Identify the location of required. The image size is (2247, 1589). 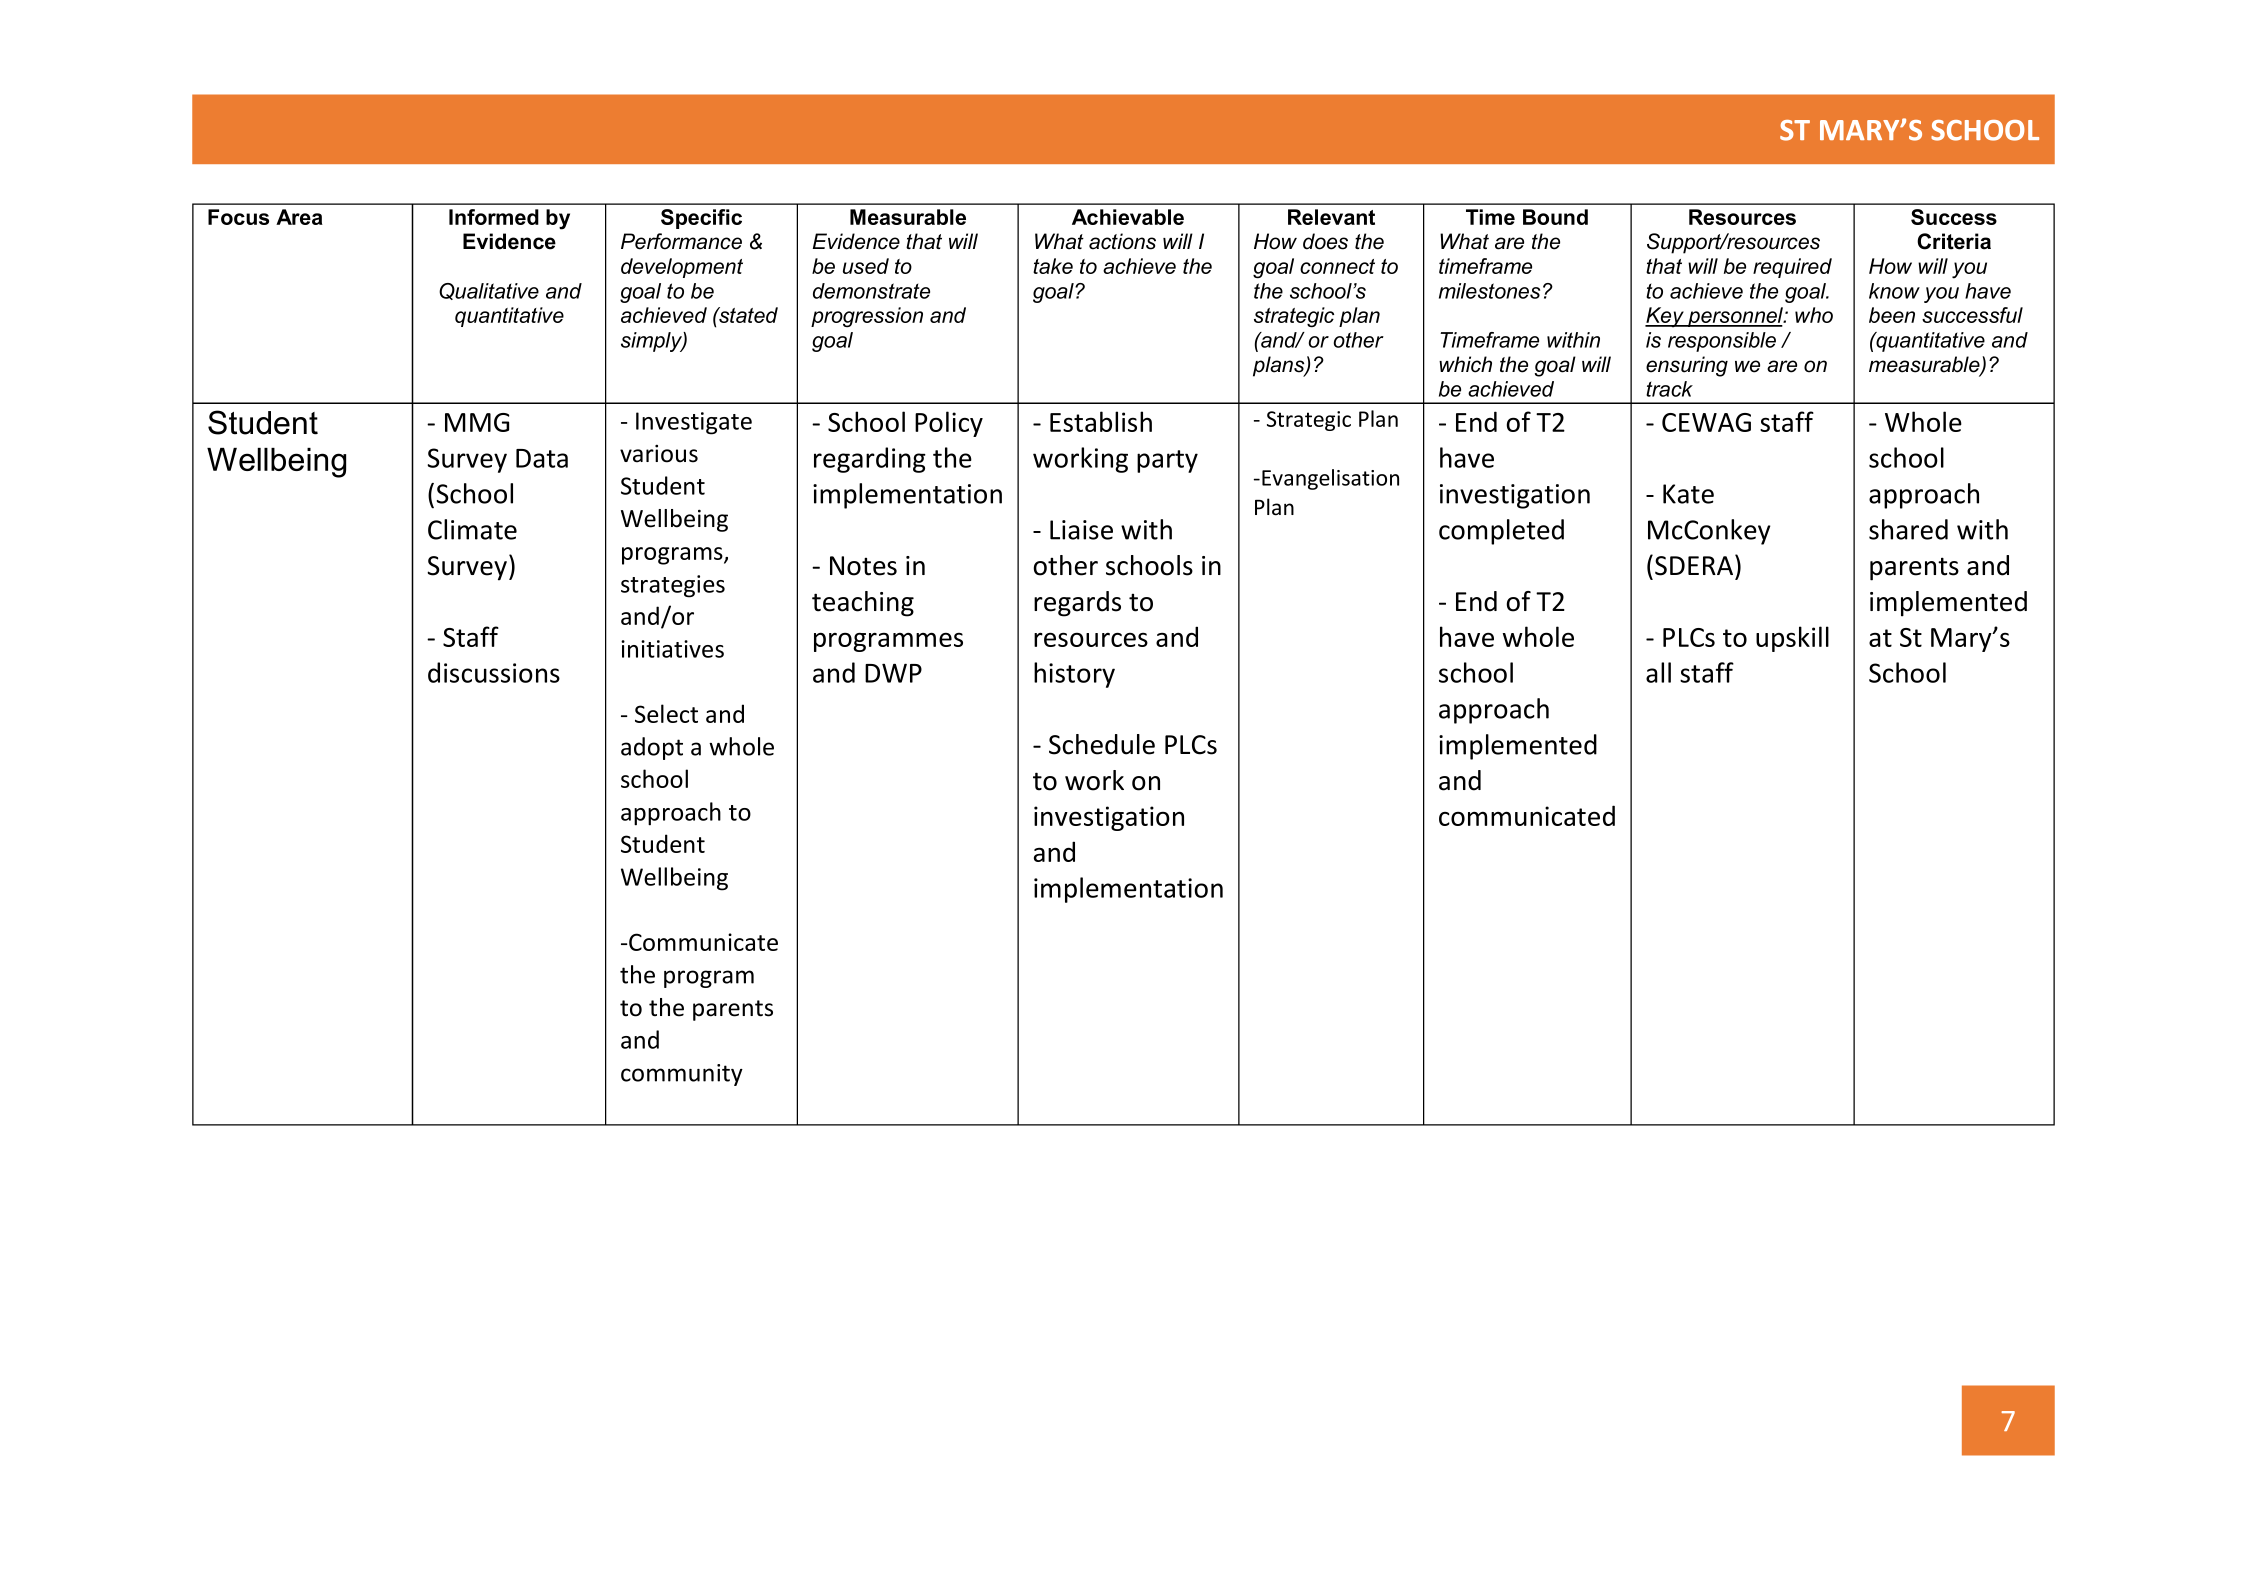
(1792, 268).
